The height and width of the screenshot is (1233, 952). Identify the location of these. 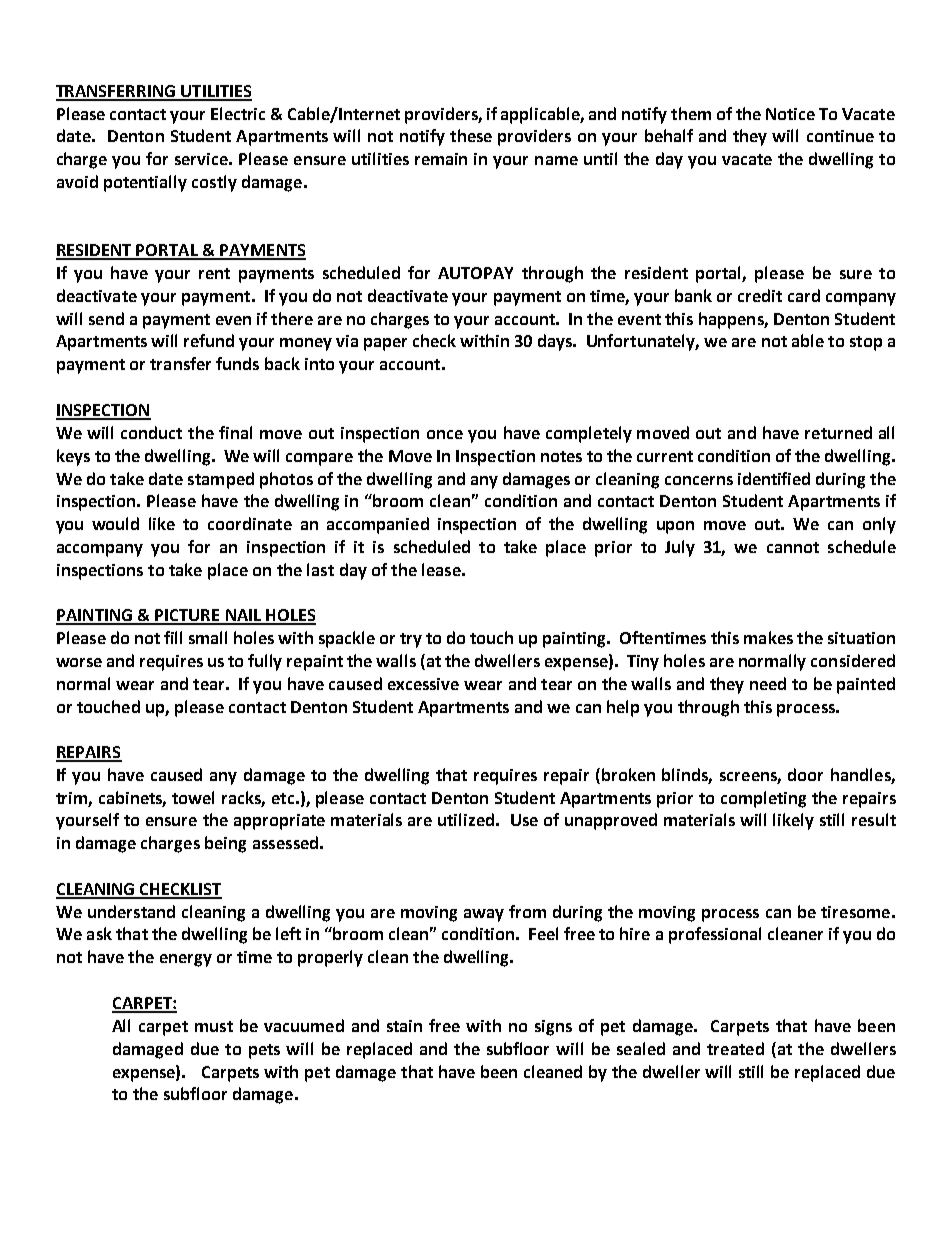
(471, 135).
